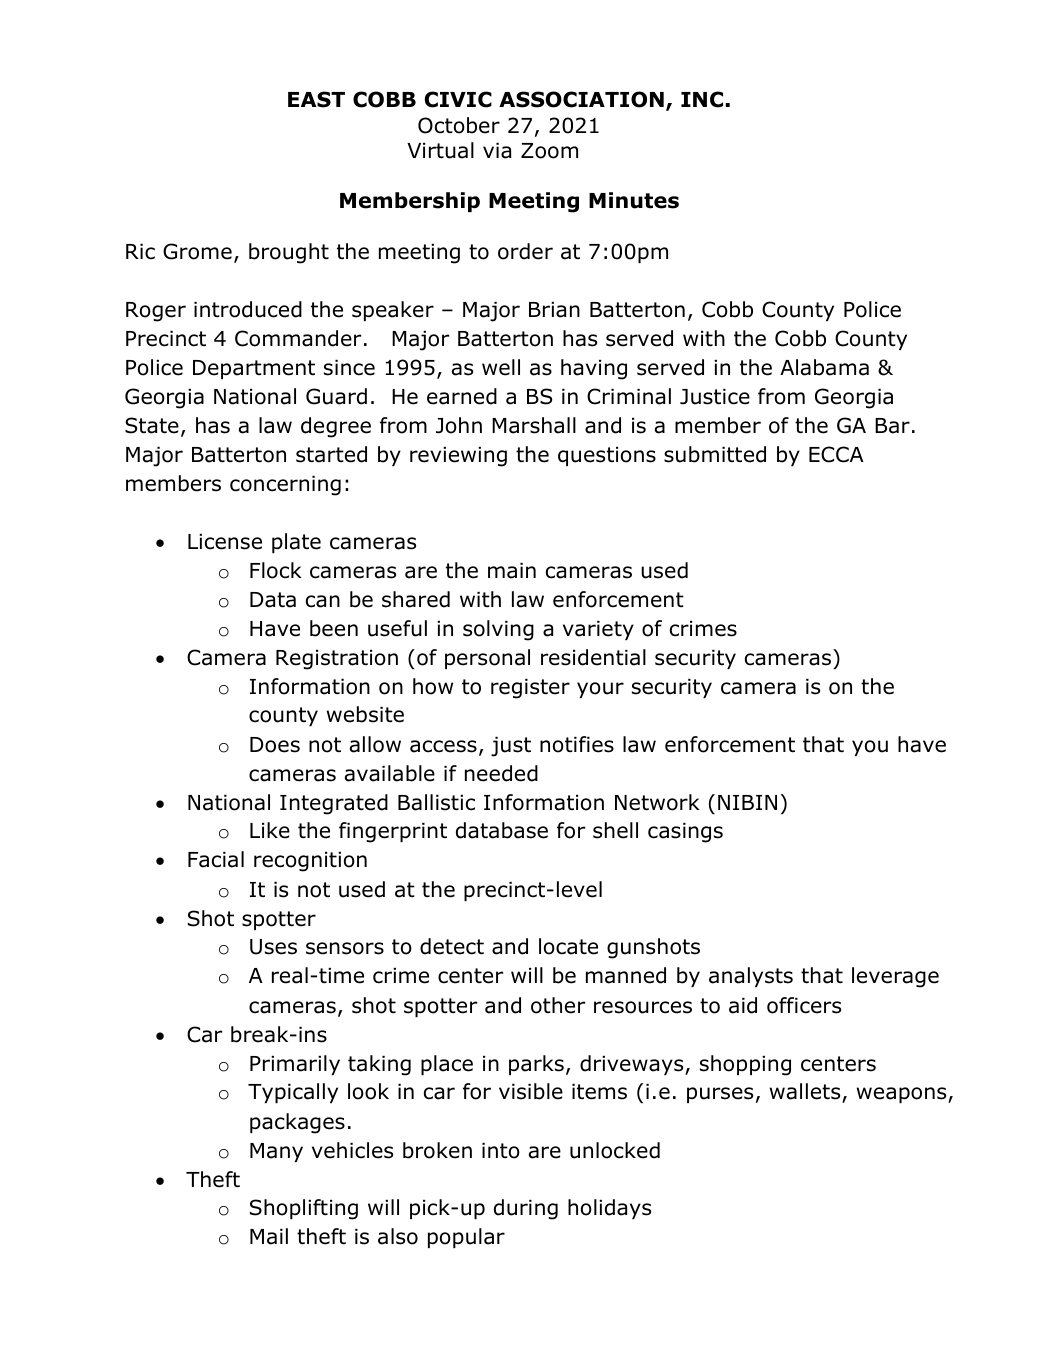  I want to click on reviewing, so click(458, 457).
